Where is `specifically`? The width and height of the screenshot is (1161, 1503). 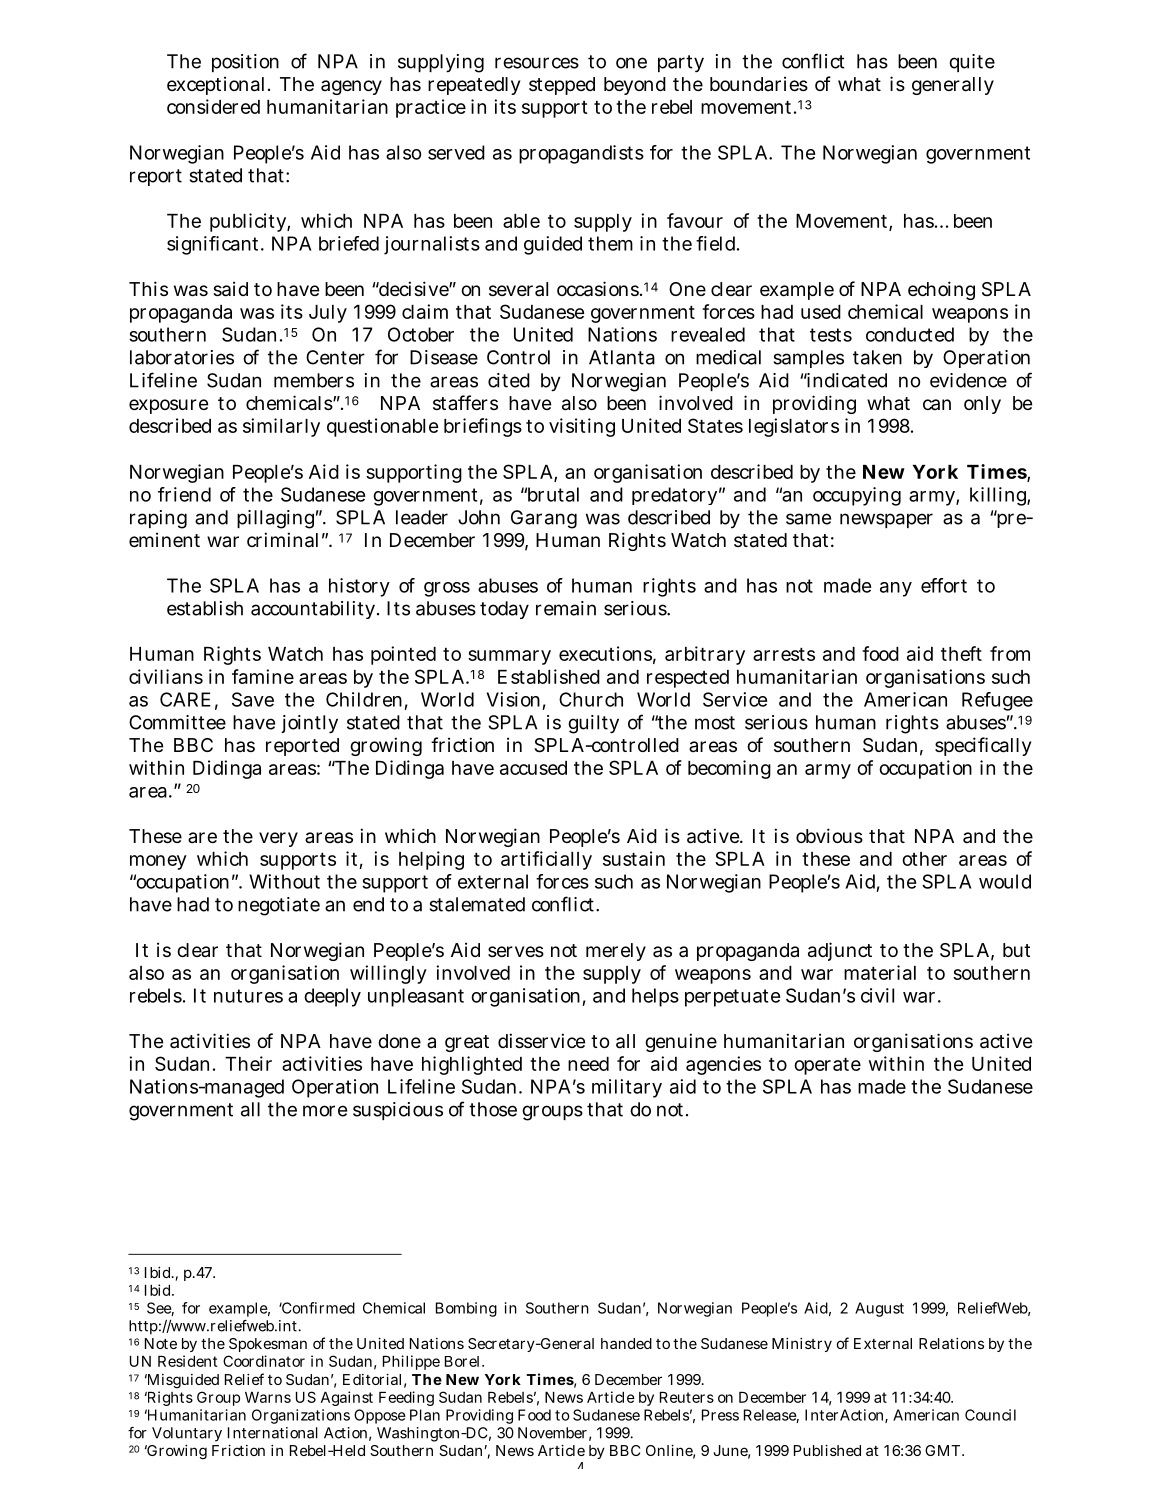
specifically is located at coordinates (983, 746).
